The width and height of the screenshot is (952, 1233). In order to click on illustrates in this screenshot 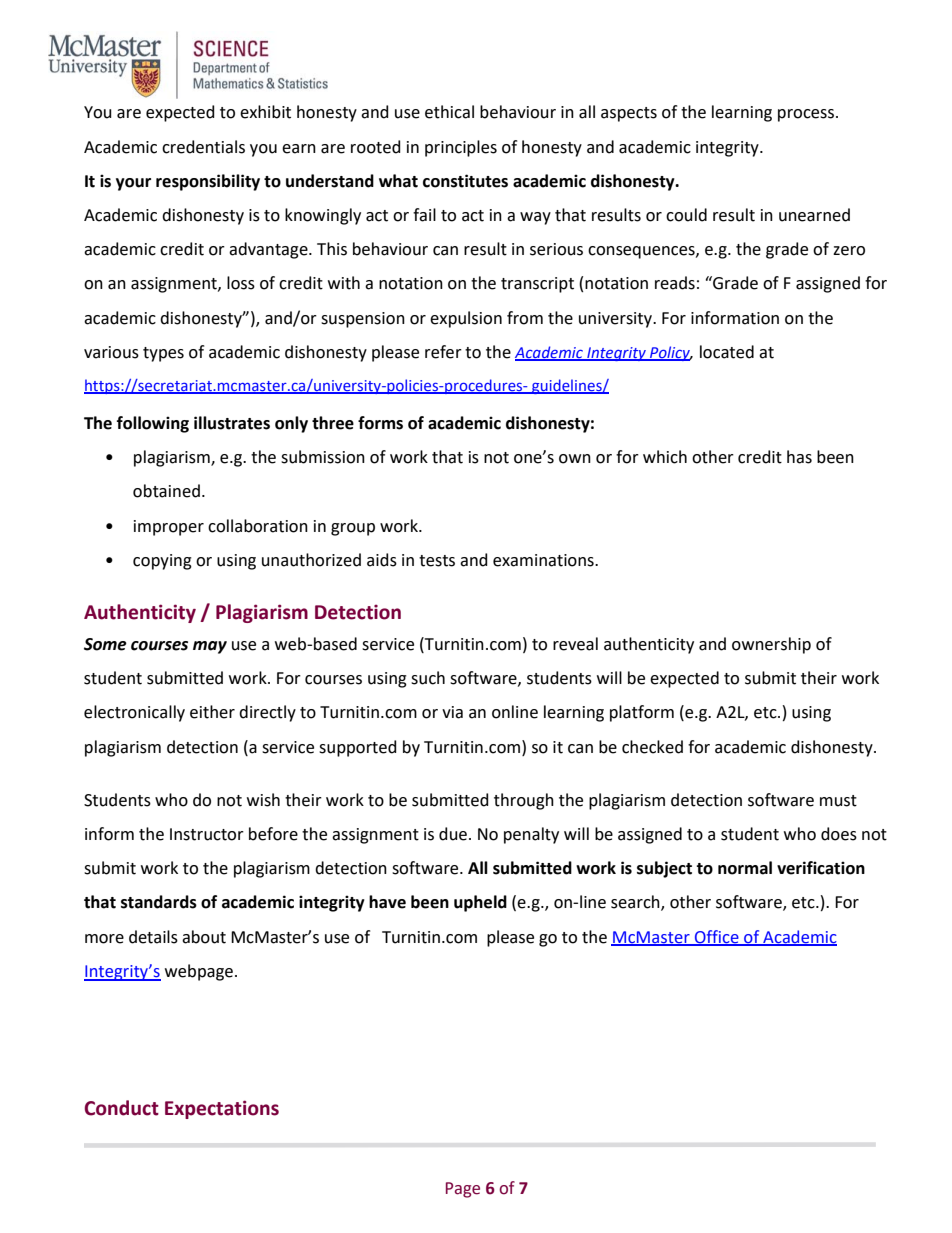, I will do `click(232, 423)`.
